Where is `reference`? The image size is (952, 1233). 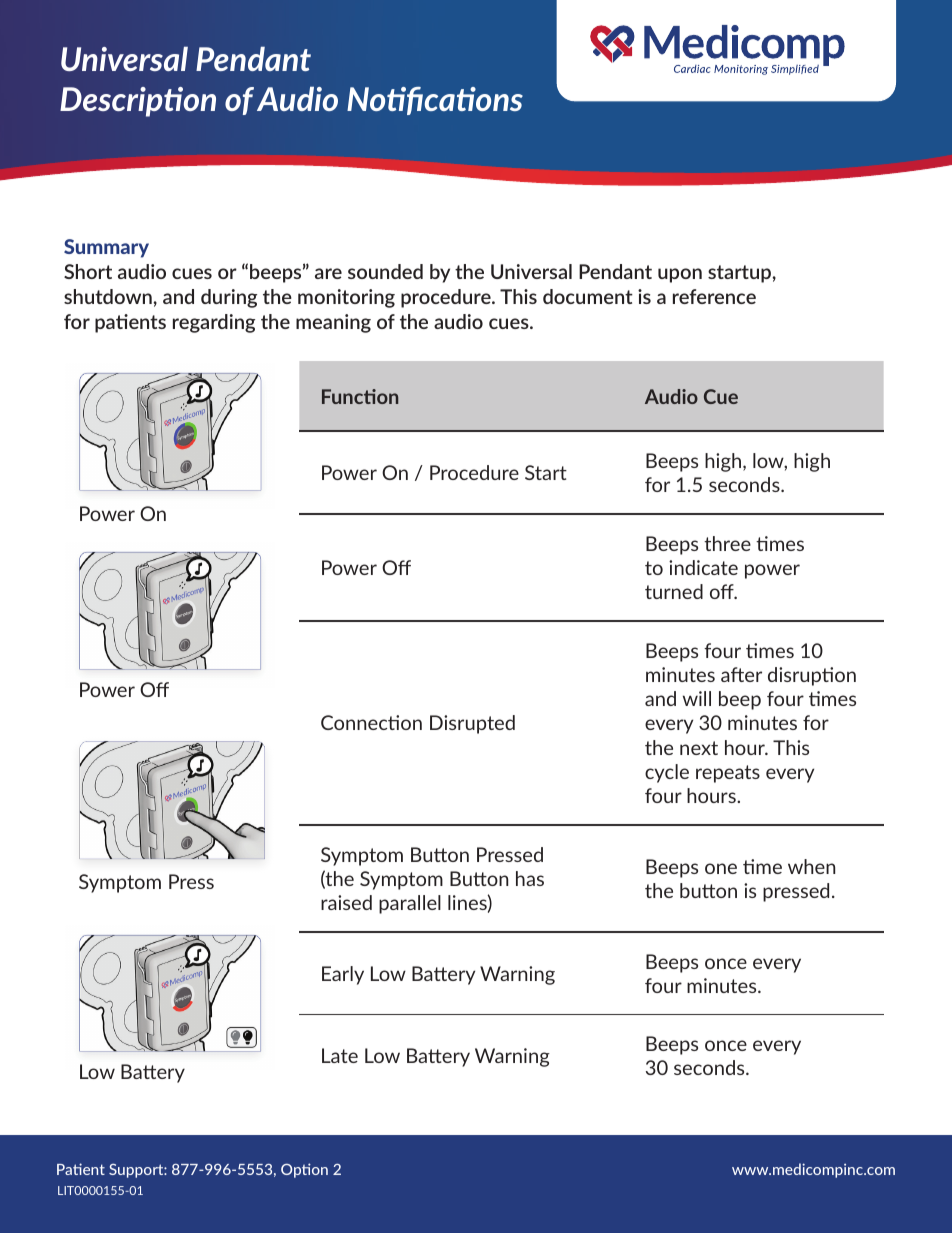 reference is located at coordinates (714, 296).
